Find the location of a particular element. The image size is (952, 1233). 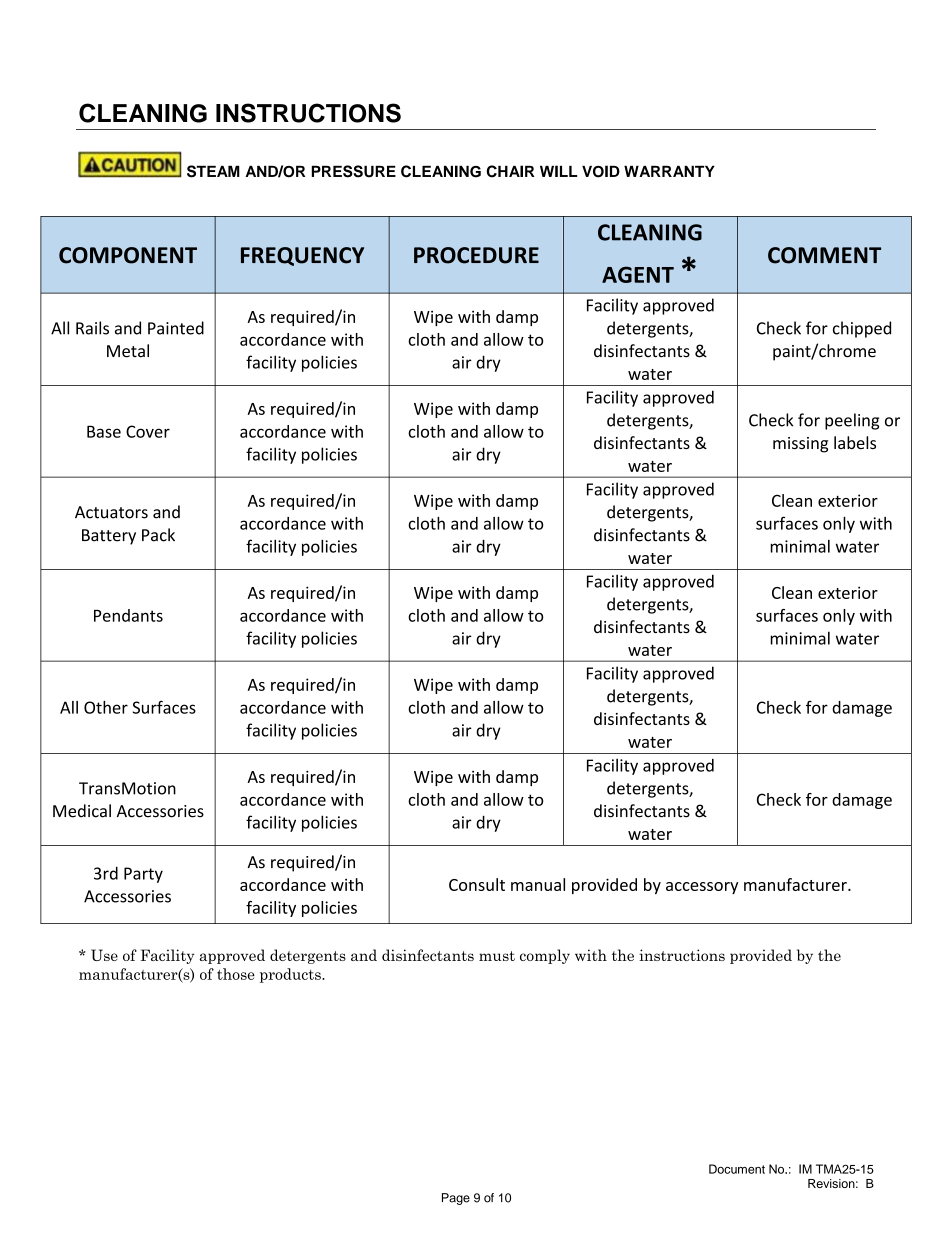

Party is located at coordinates (143, 875).
